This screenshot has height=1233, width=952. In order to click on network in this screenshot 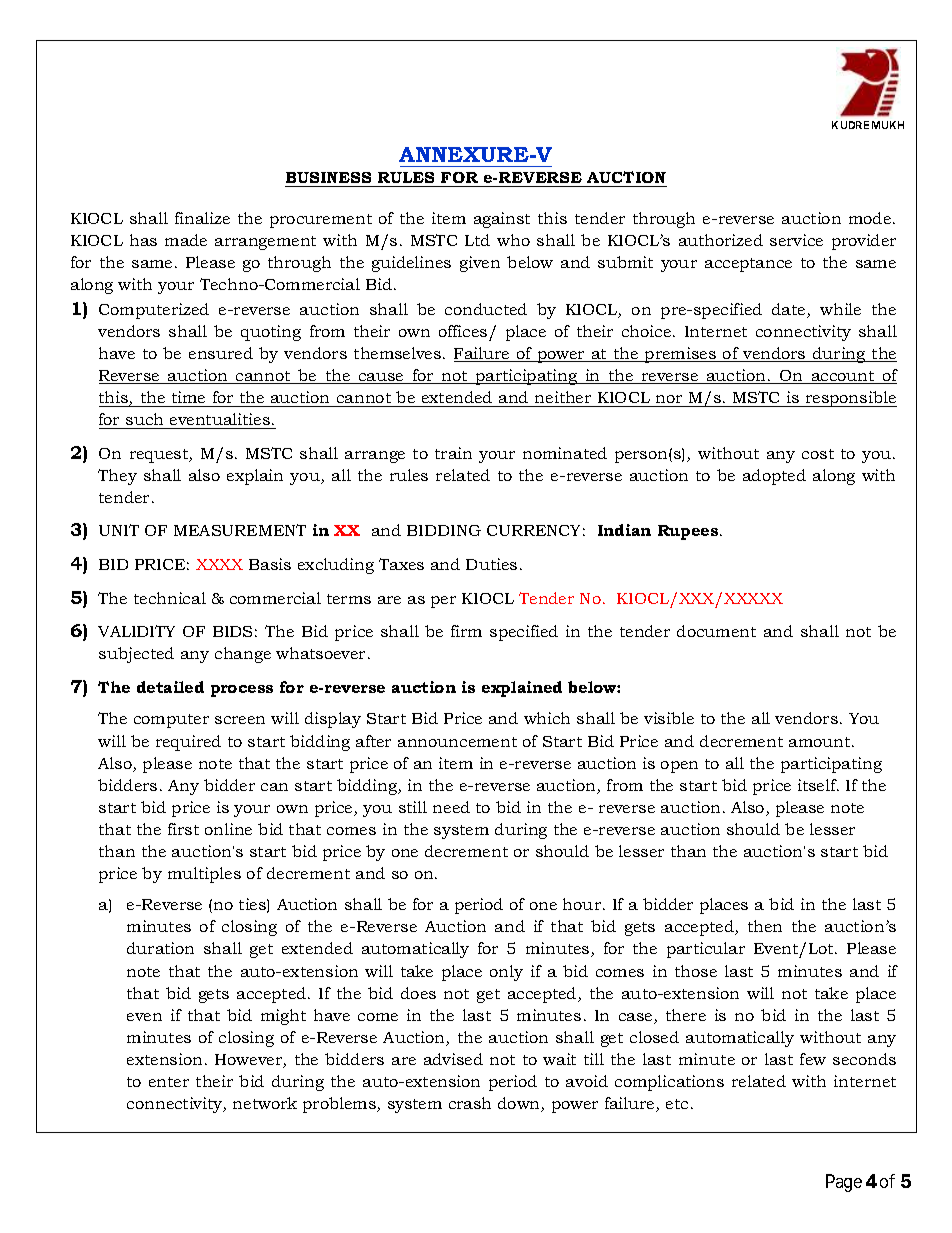, I will do `click(265, 1103)`.
